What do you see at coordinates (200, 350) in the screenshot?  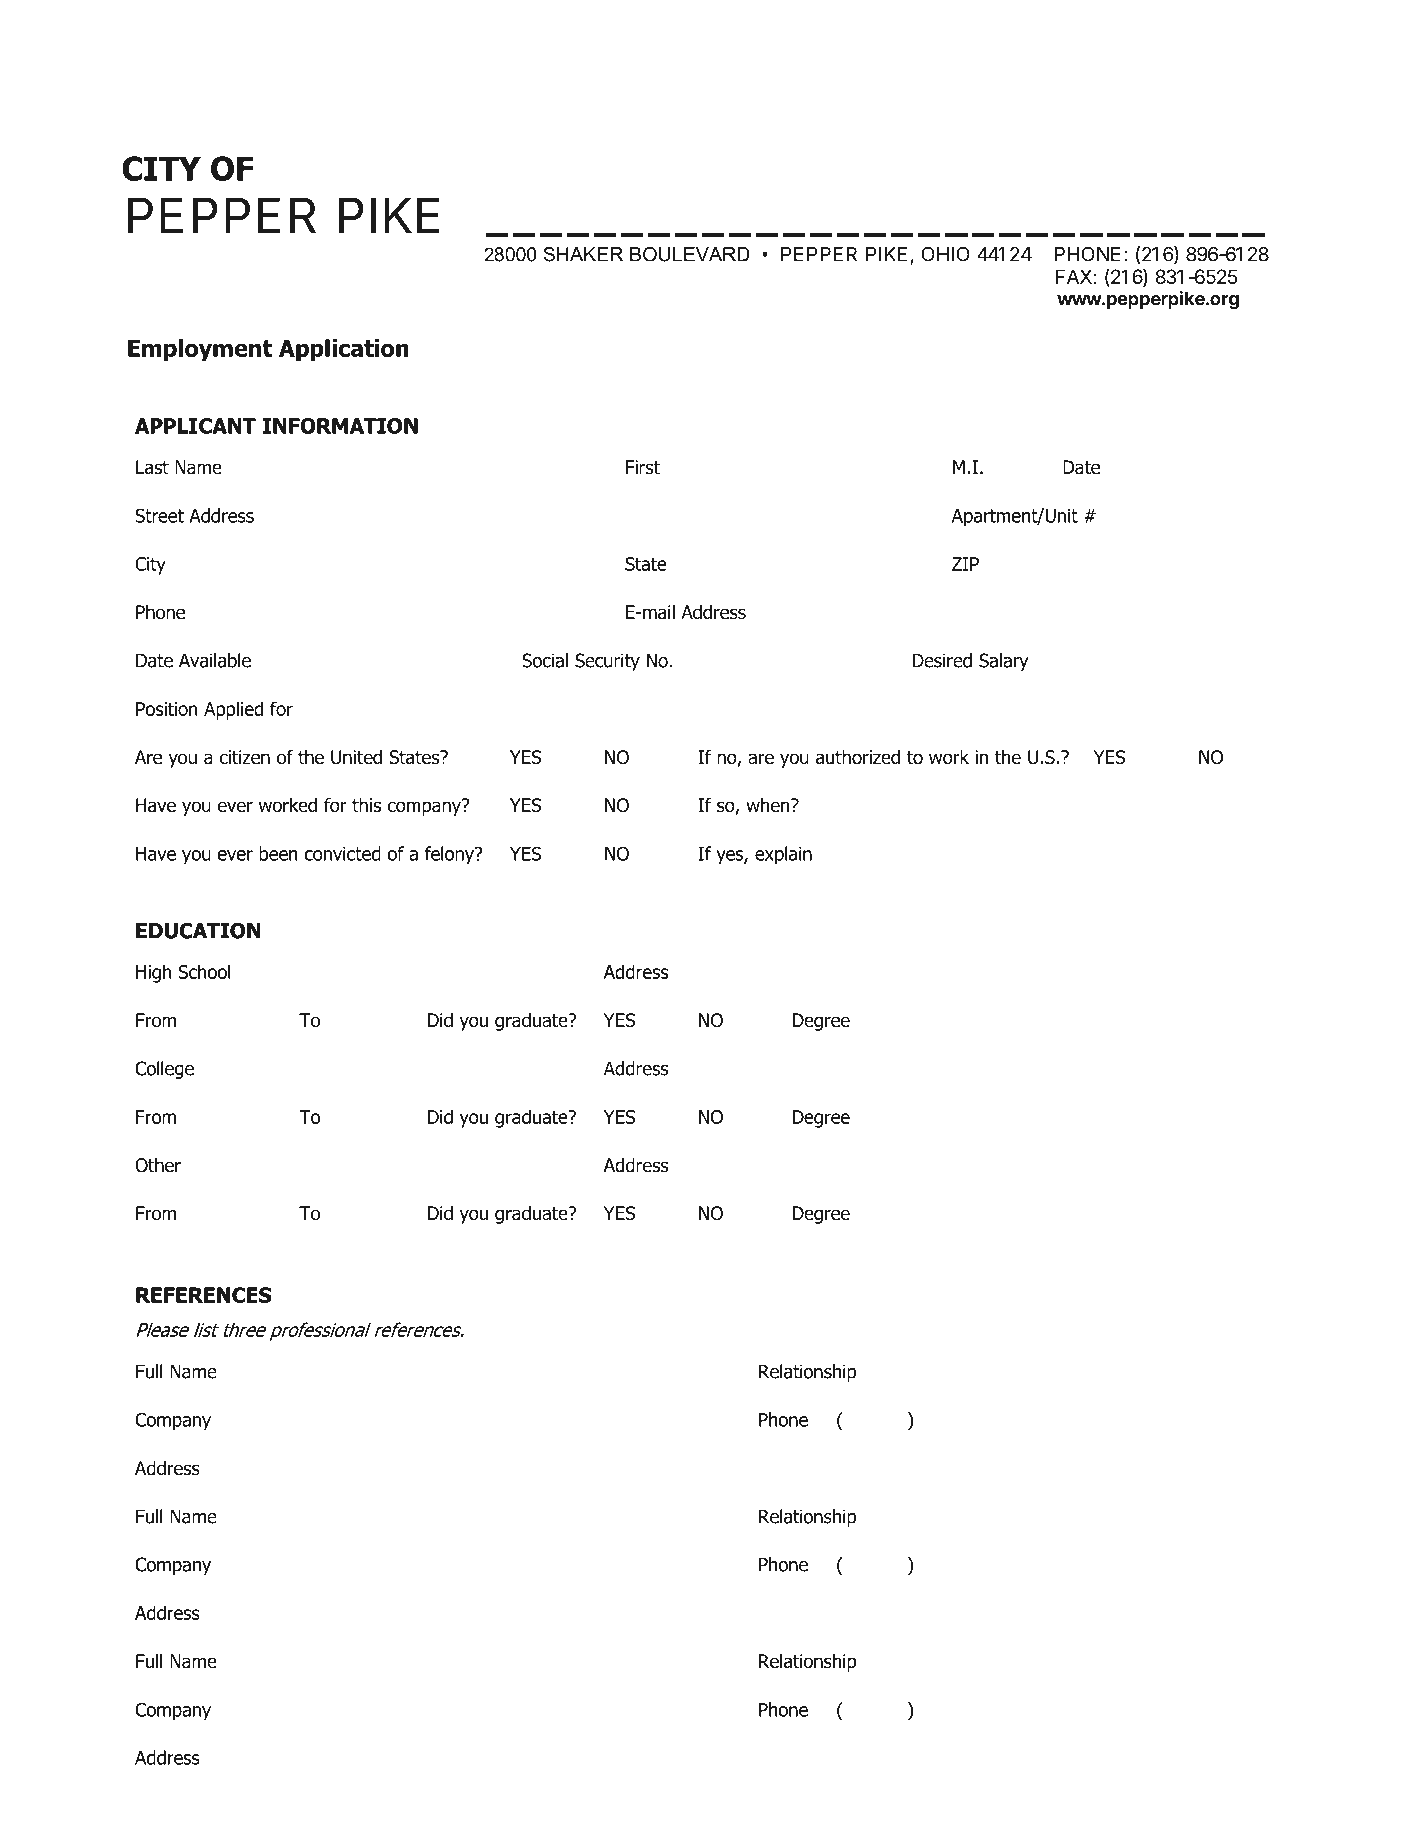 I see `Employment` at bounding box center [200, 350].
